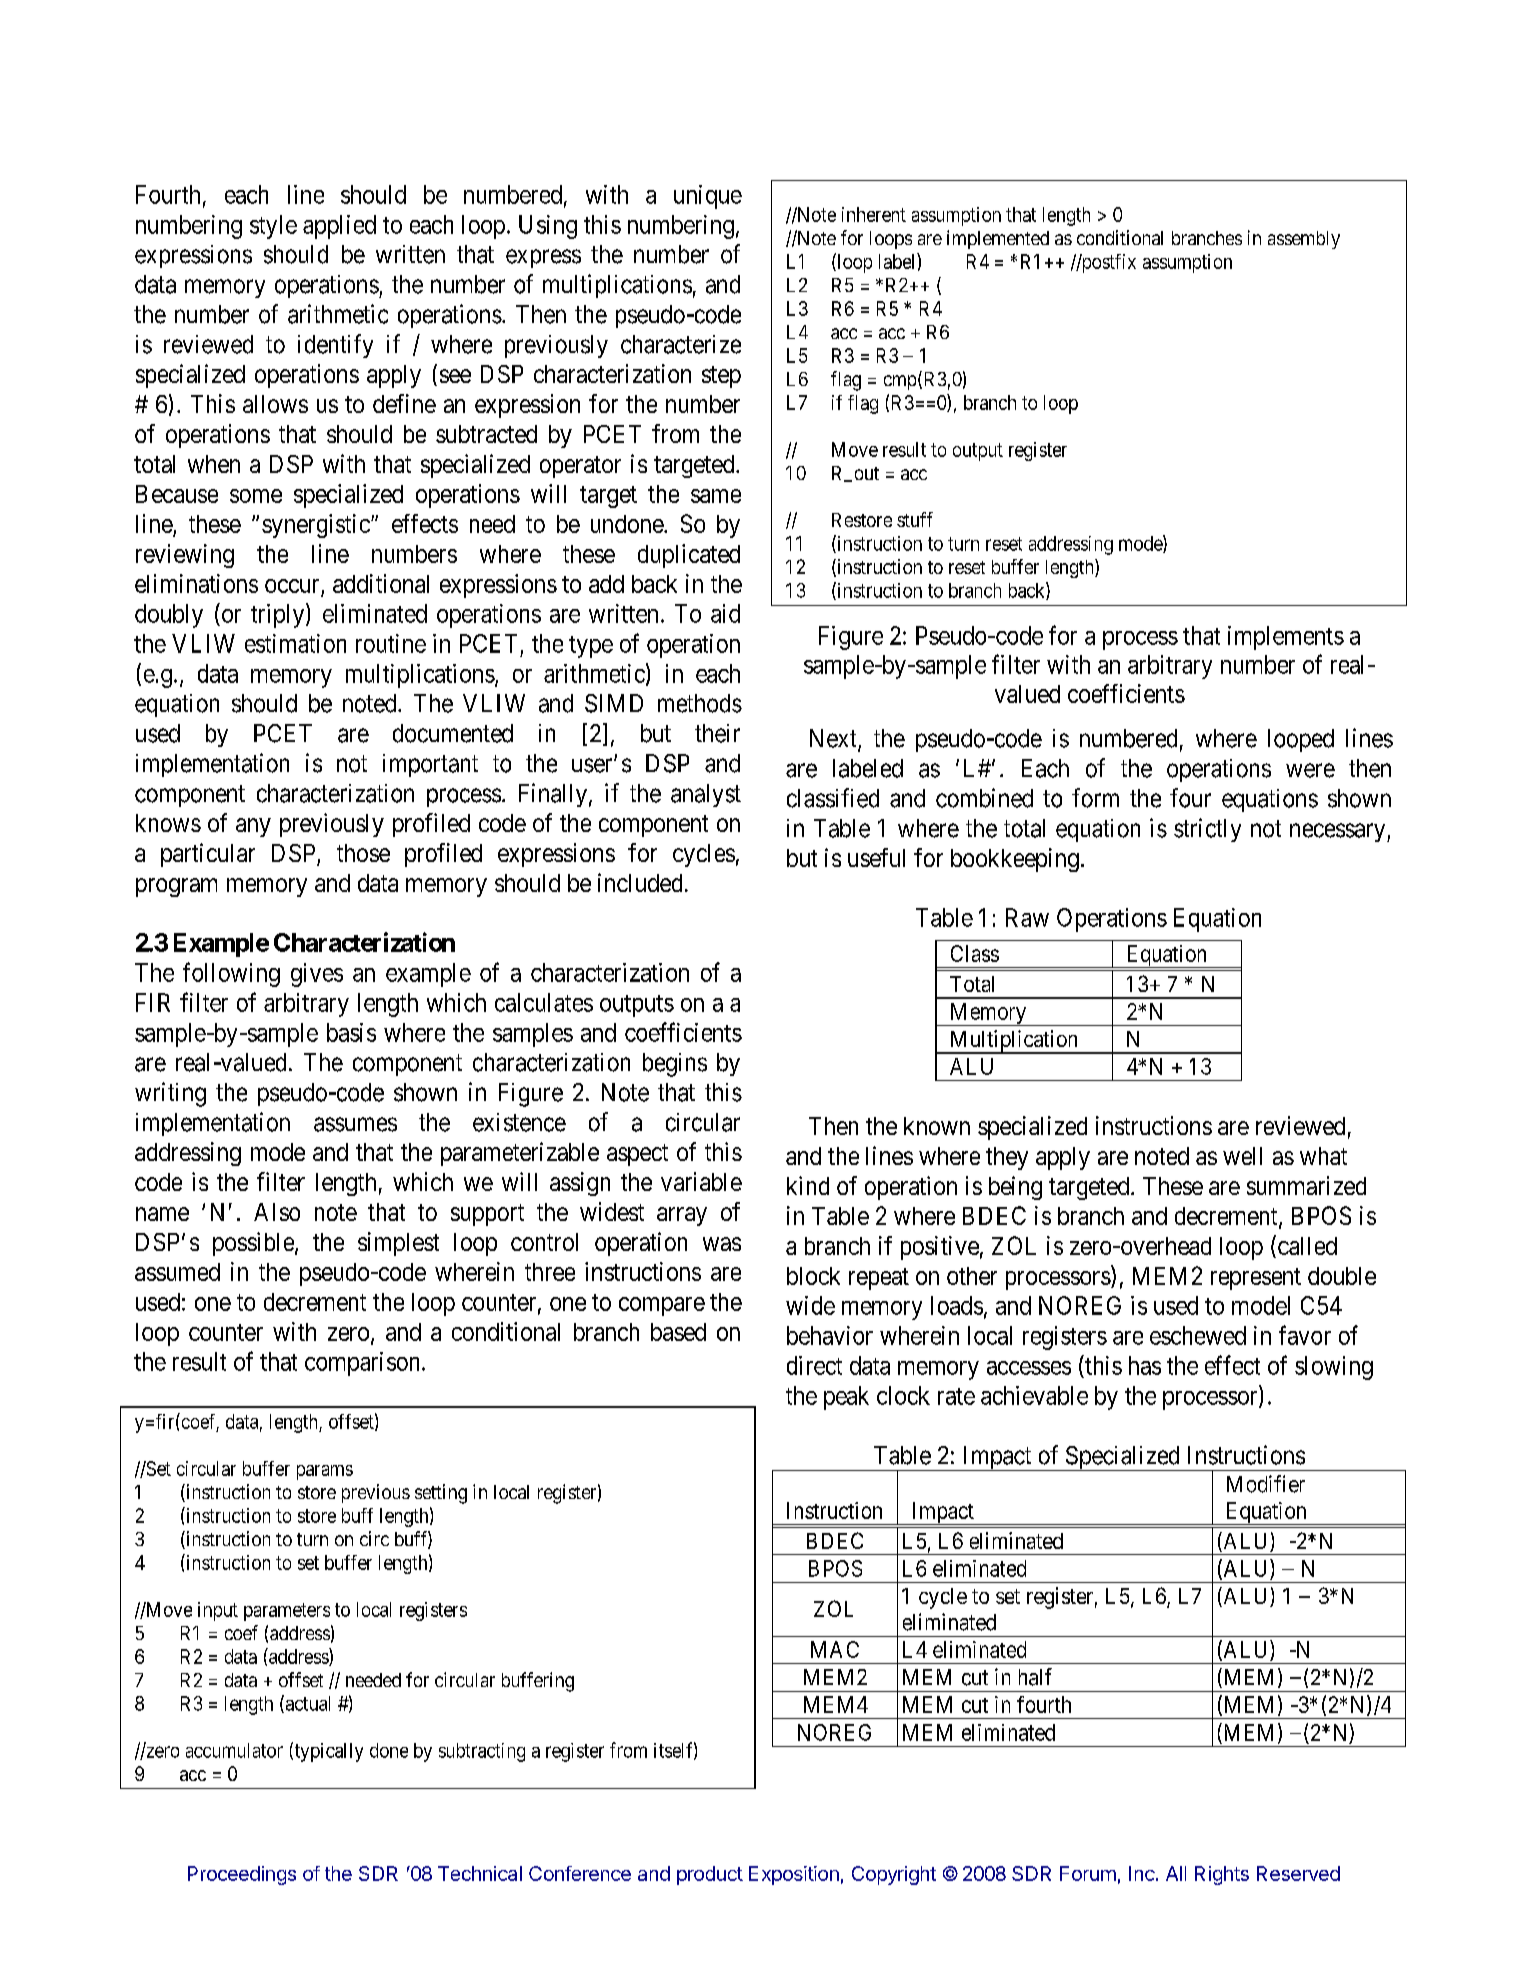 This screenshot has height=1975, width=1526. I want to click on estimation, so click(295, 643).
